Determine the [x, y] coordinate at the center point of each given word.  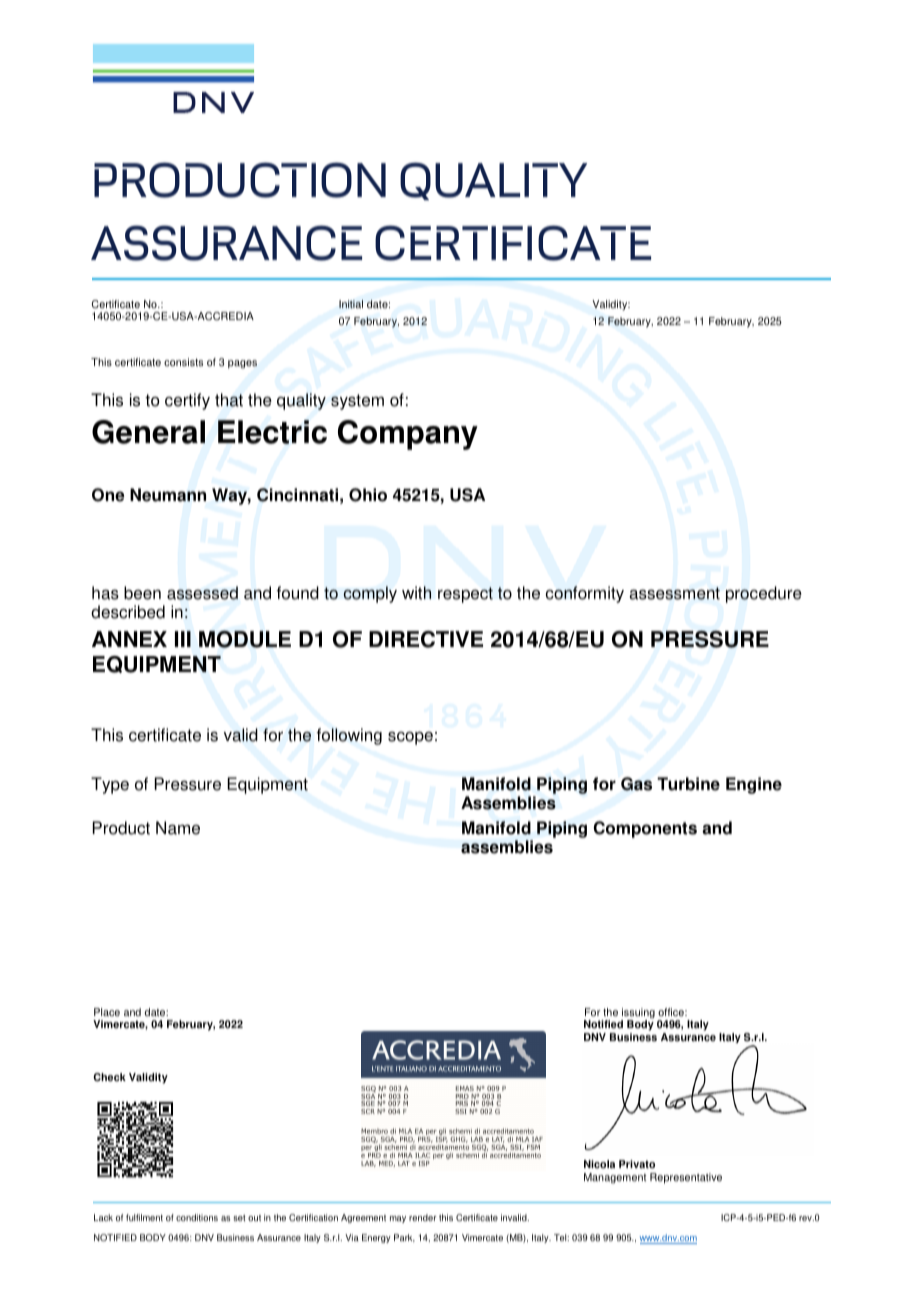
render [423, 1217]
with [416, 593]
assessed [202, 593]
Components [645, 829]
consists [183, 362]
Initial [351, 304]
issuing [638, 1014]
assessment [674, 593]
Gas [636, 784]
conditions [197, 1217]
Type [110, 785]
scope [410, 738]
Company [408, 435]
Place [107, 1012]
